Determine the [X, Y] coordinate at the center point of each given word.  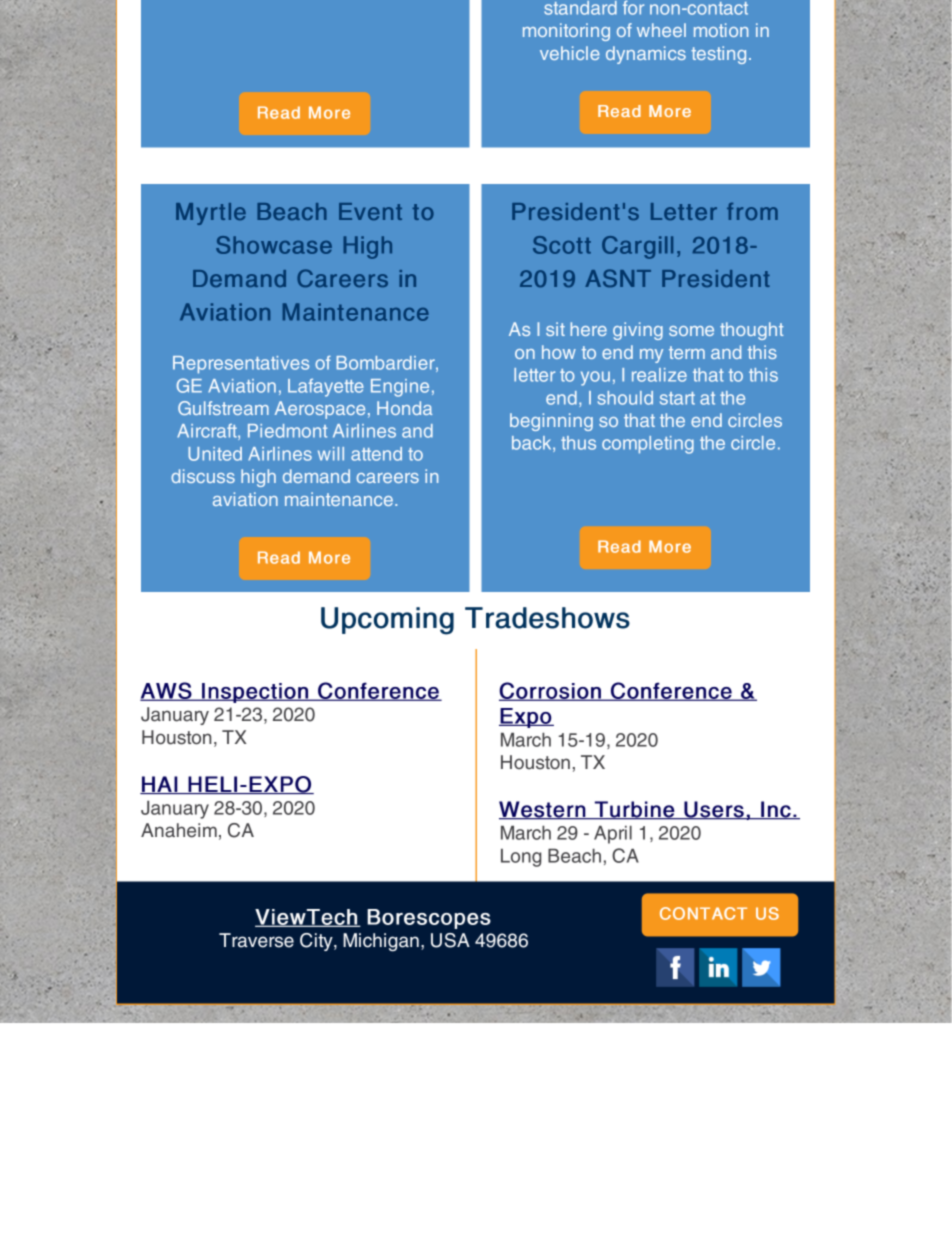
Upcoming [387, 621]
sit [555, 329]
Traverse [256, 940]
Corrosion [551, 691]
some [691, 331]
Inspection [255, 693]
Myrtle [211, 214]
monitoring [566, 32]
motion [721, 30]
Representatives [241, 365]
